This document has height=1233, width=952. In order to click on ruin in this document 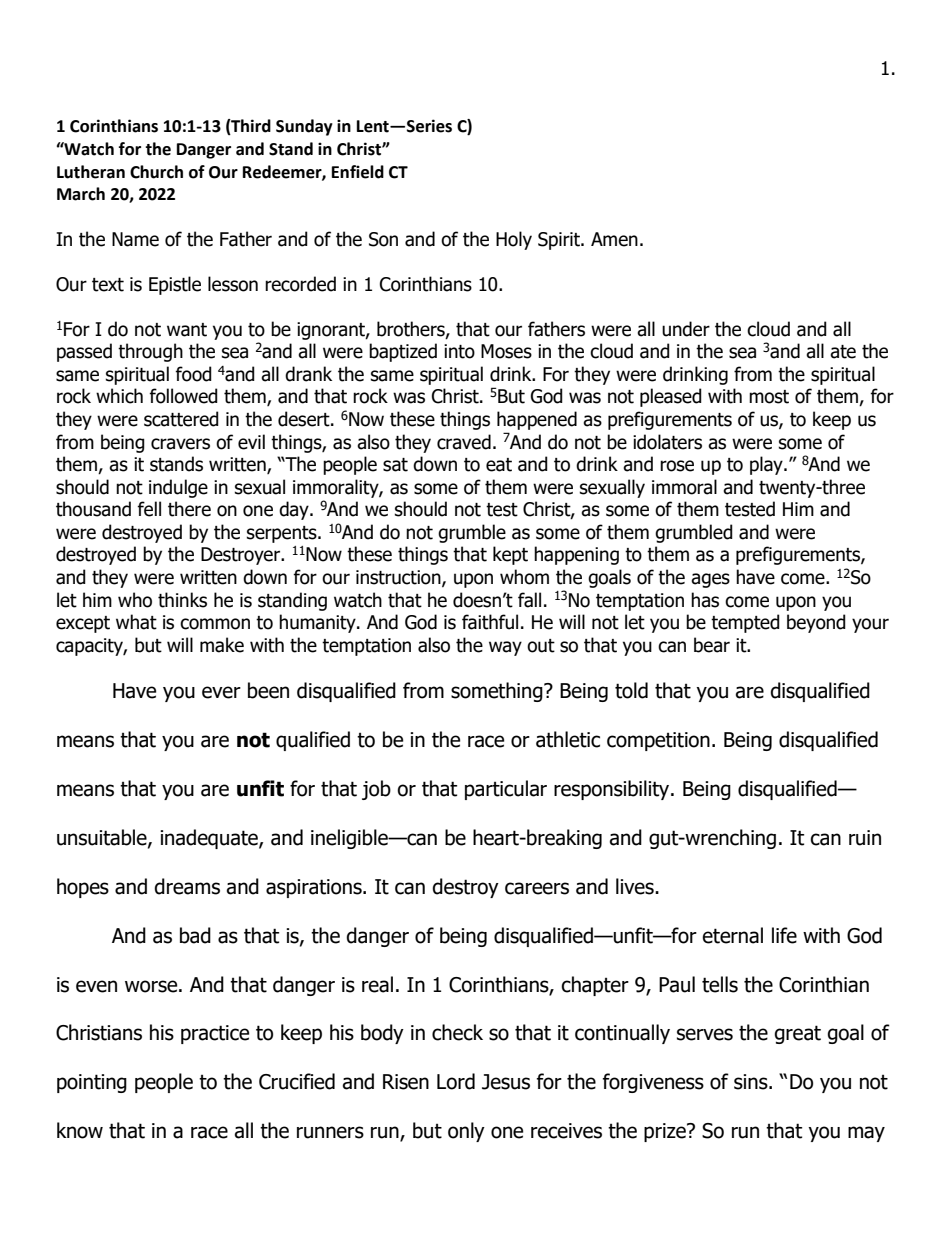, I will do `click(865, 838)`.
